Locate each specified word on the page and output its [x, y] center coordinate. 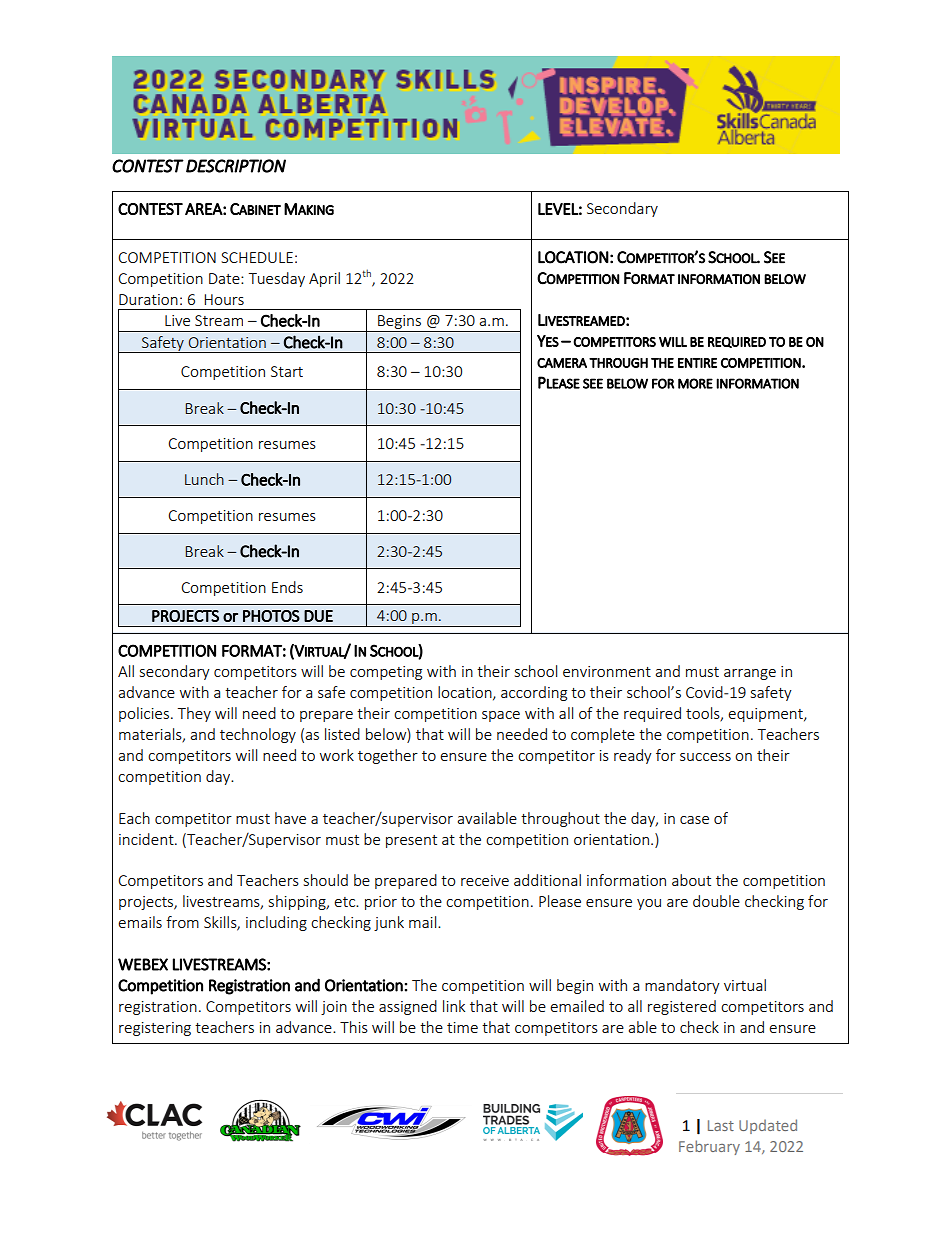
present [411, 841]
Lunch [204, 479]
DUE [318, 616]
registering [155, 1029]
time [462, 1027]
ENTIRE [697, 363]
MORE [695, 383]
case [694, 820]
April [324, 279]
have [290, 818]
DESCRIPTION [236, 166]
